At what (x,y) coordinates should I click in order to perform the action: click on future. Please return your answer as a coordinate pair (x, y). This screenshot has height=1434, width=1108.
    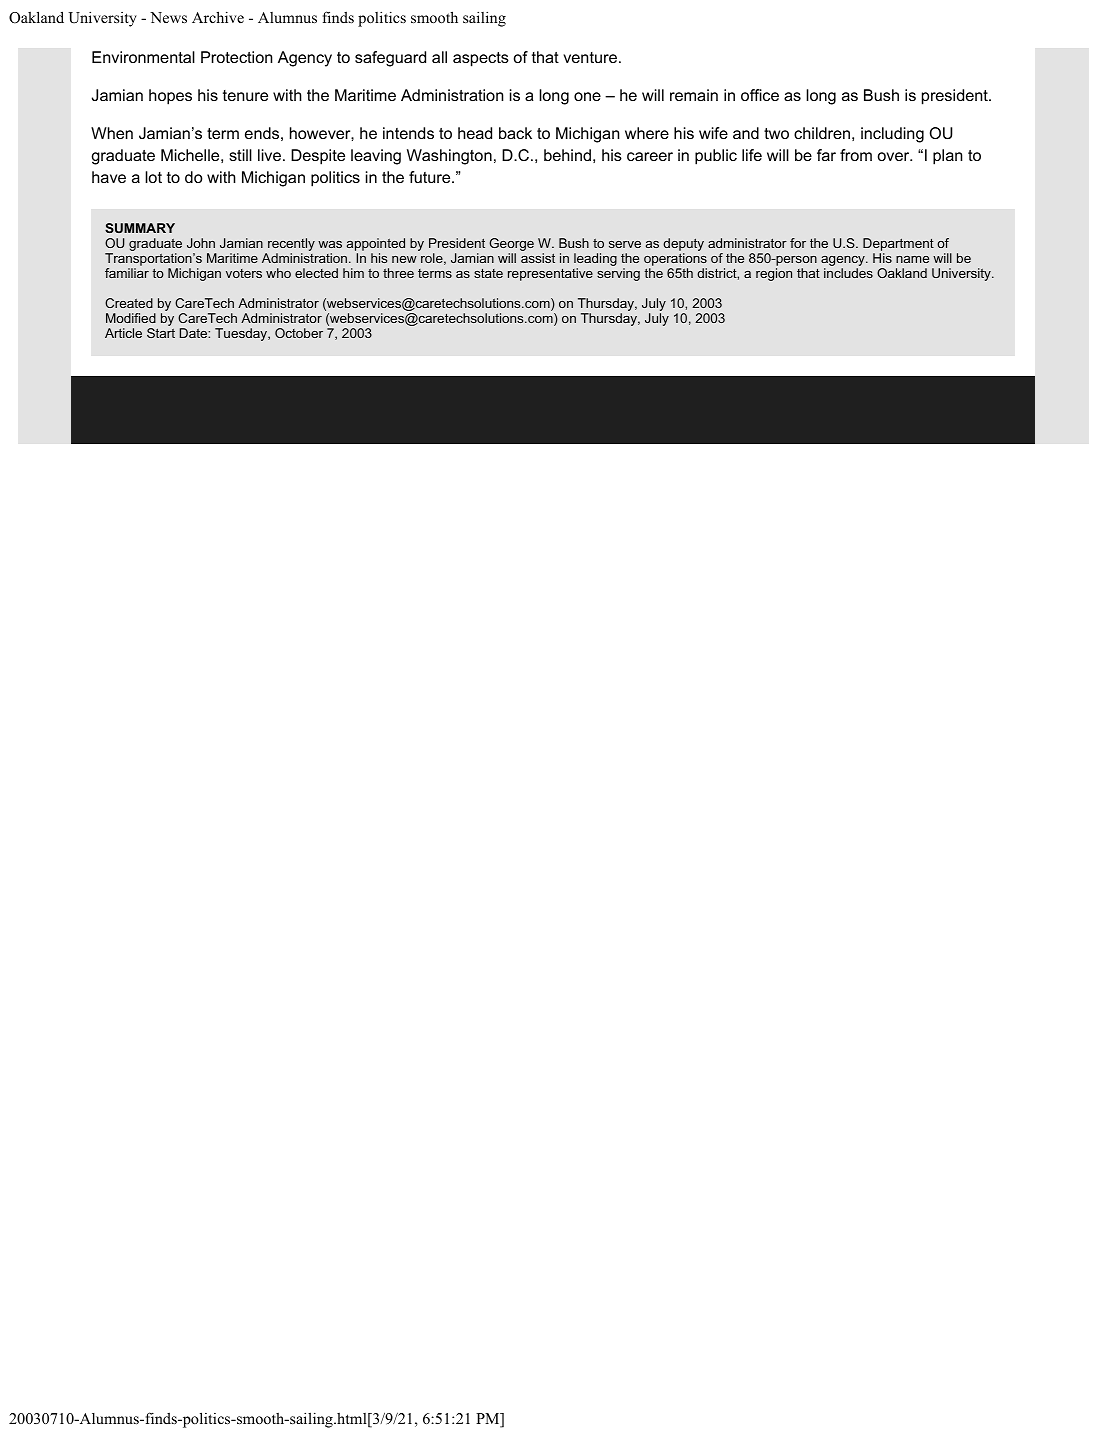
    Looking at the image, I should click on (431, 177).
